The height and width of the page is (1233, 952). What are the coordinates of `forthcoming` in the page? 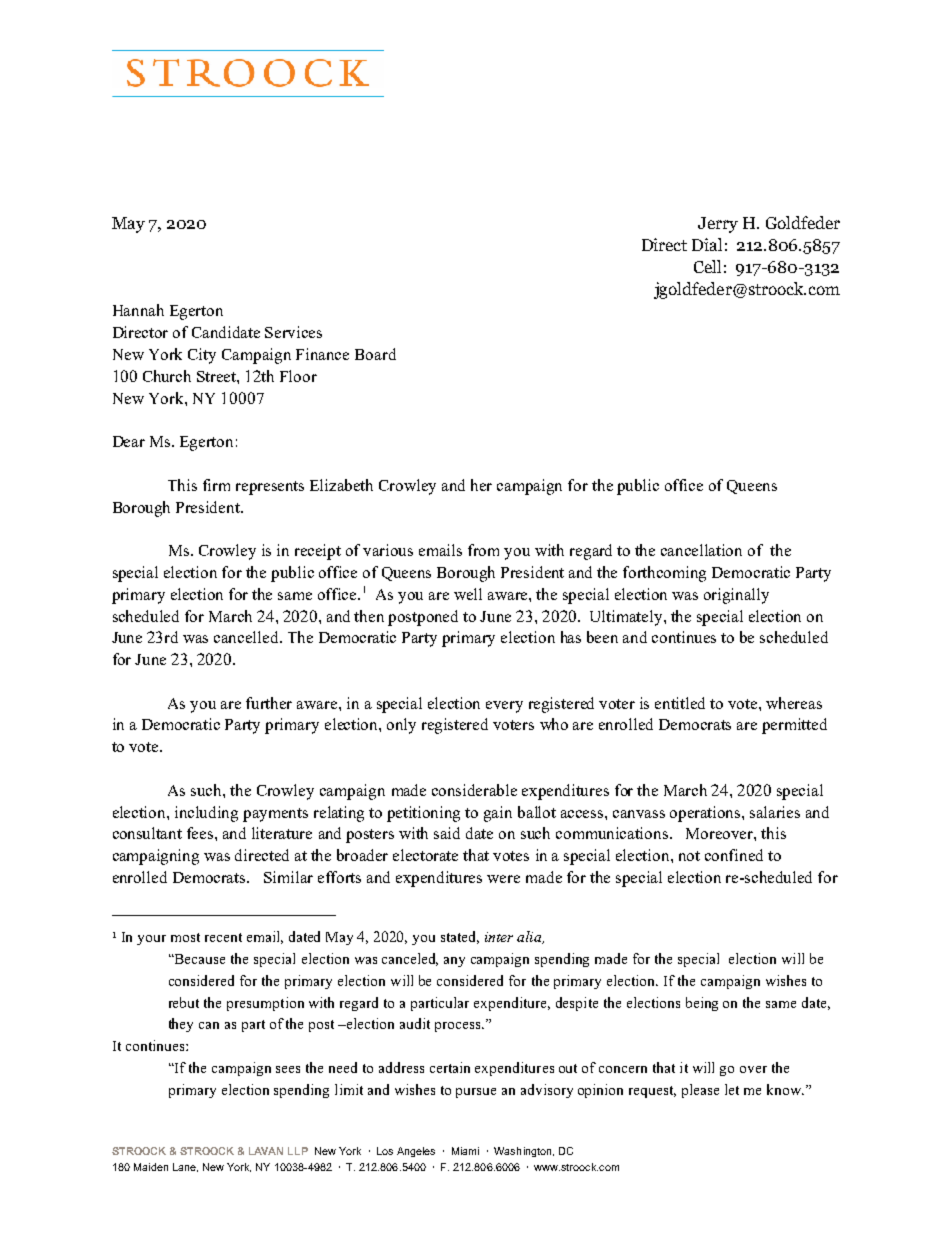 It's located at (664, 574).
